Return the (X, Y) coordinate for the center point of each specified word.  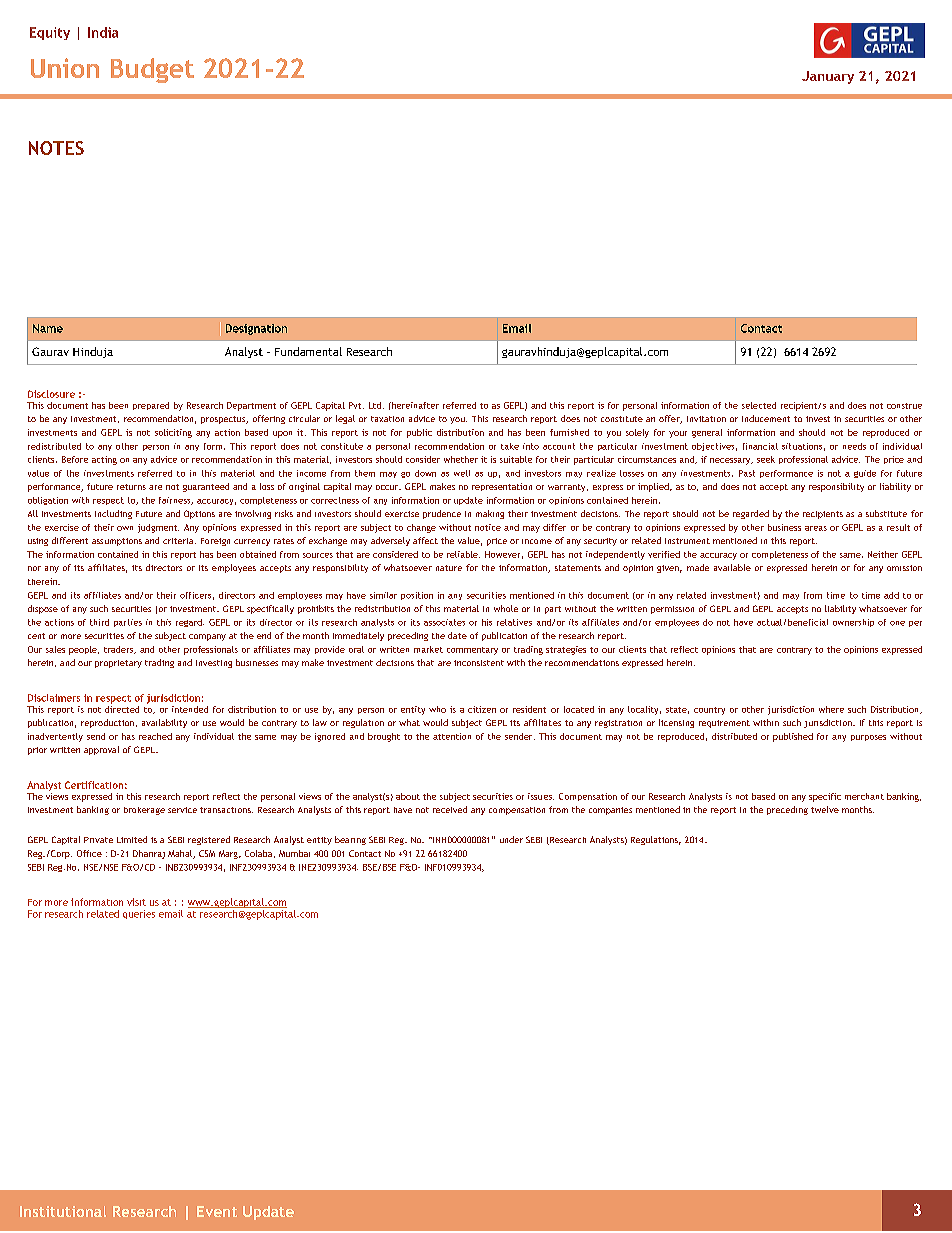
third (99, 622)
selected (759, 405)
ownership (853, 623)
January (828, 77)
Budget (152, 70)
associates (444, 622)
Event (217, 1211)
